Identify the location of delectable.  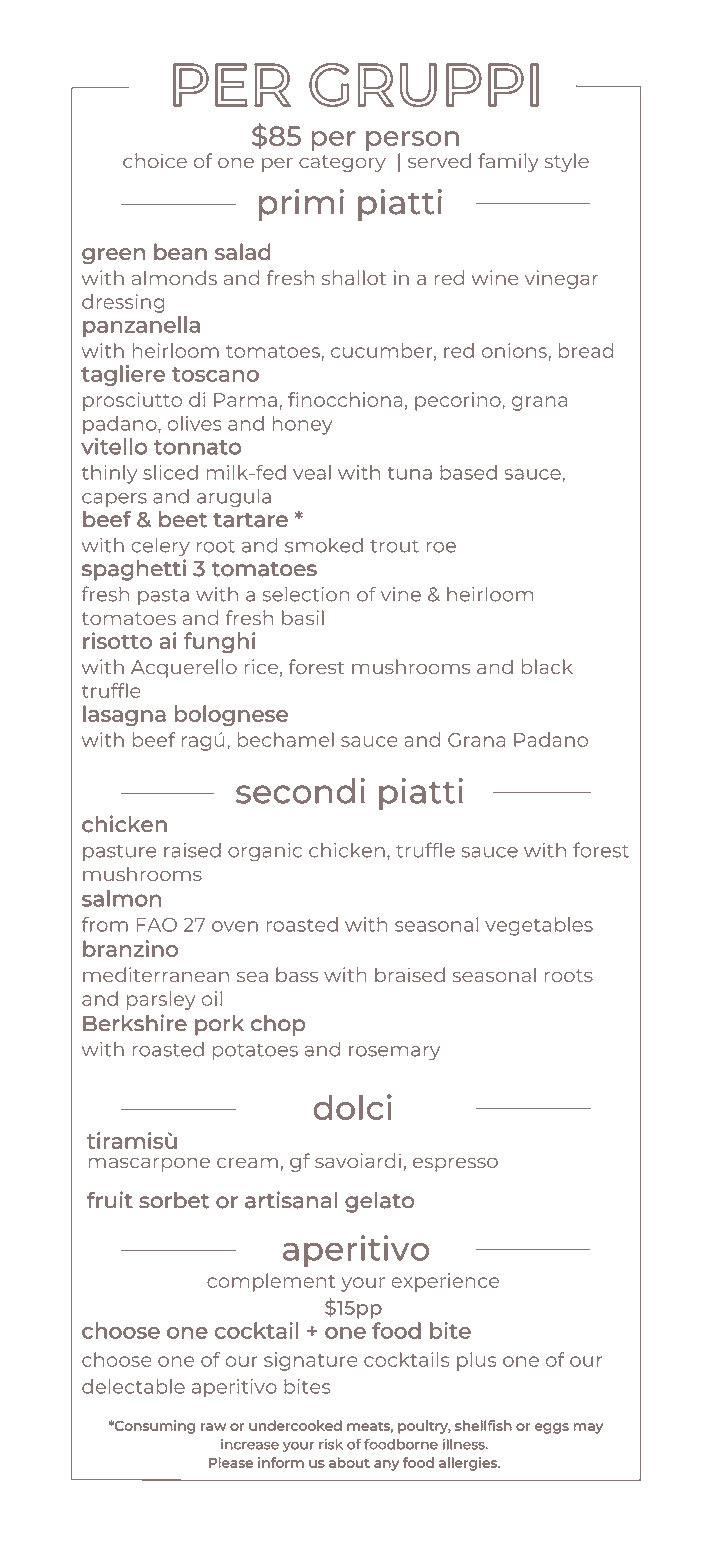
(133, 1386).
